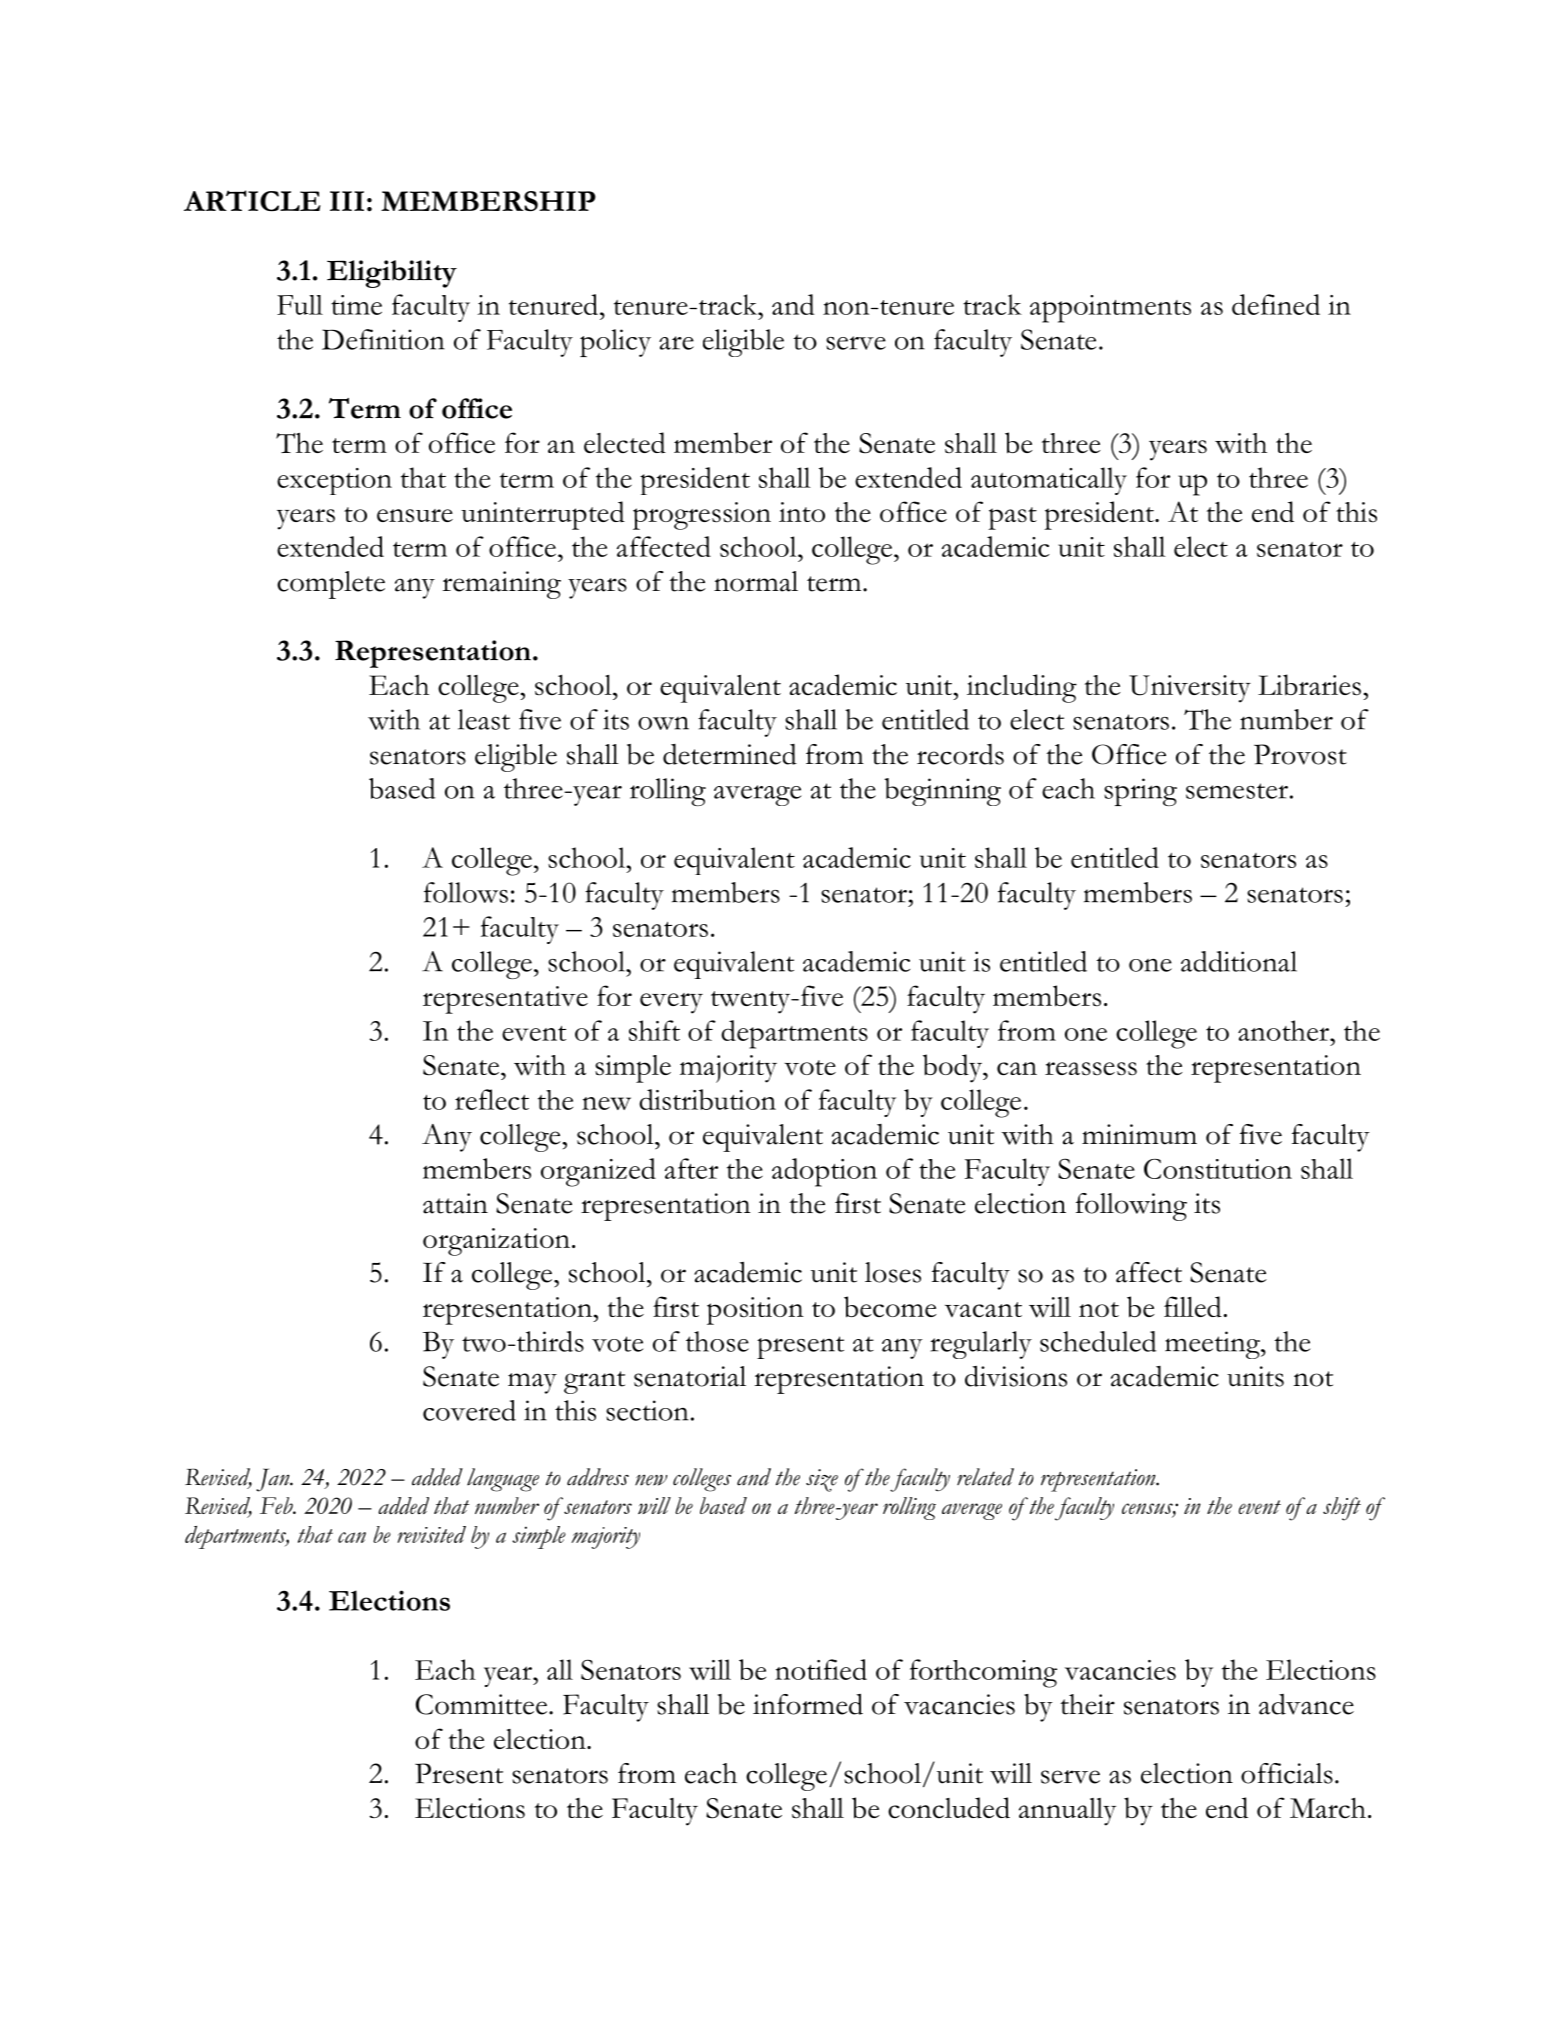  I want to click on Eligibility, so click(392, 274).
